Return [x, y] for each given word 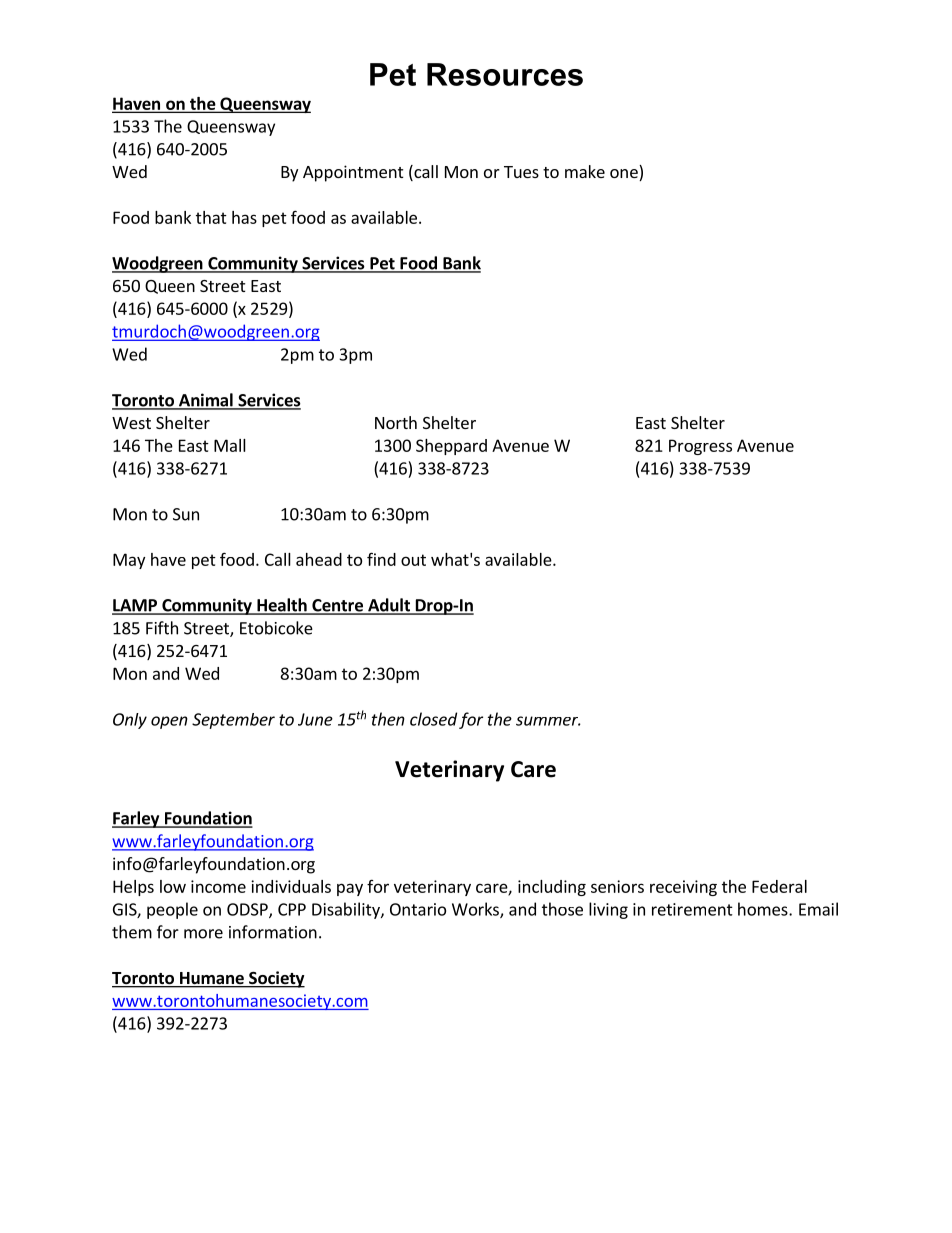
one [625, 175]
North [396, 422]
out [413, 560]
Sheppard [451, 447]
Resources [505, 74]
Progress [700, 447]
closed [433, 719]
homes [764, 909]
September [233, 721]
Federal [779, 886]
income [218, 886]
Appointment [353, 173]
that [211, 217]
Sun [186, 514]
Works [476, 910]
